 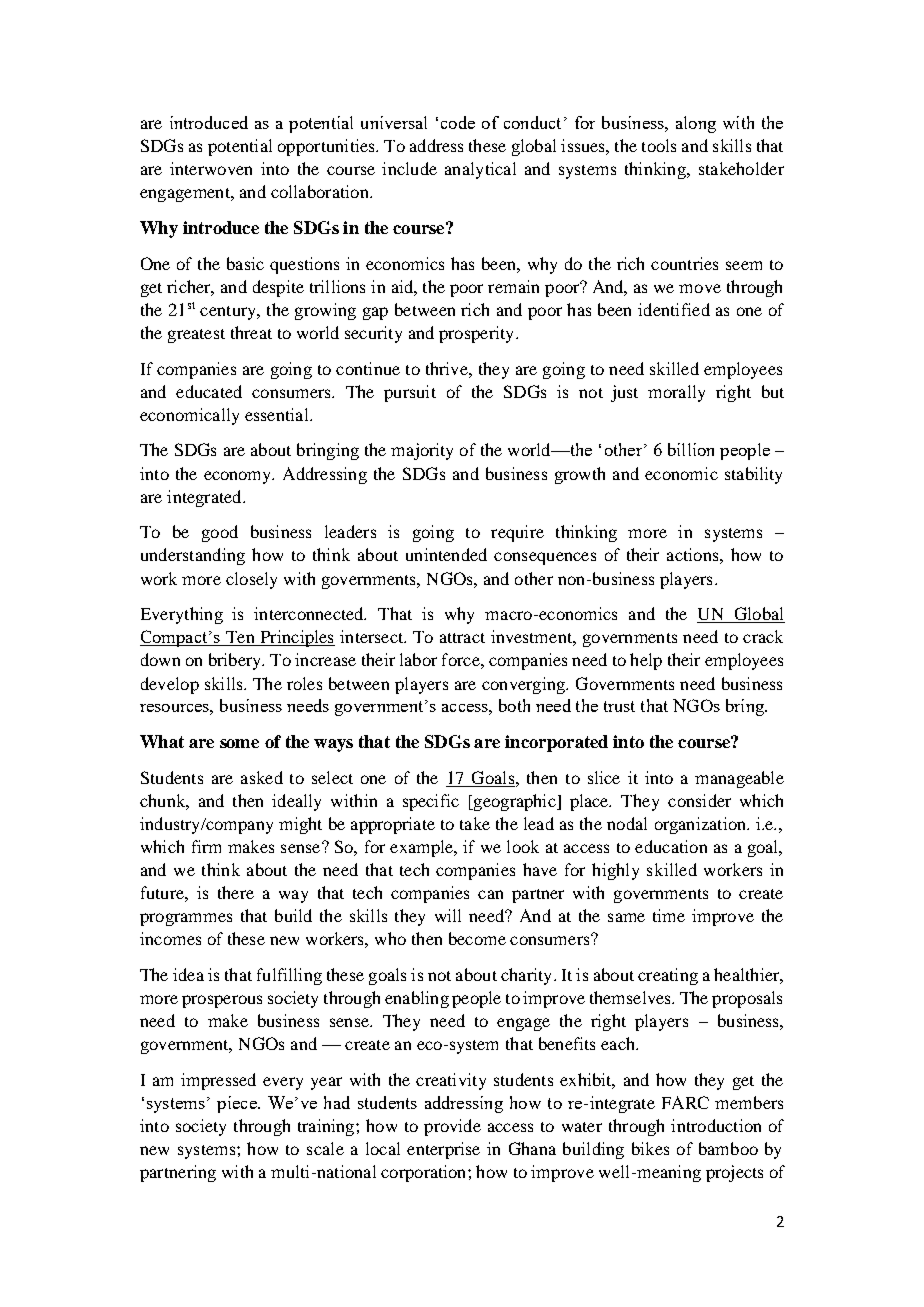 I want to click on attract, so click(x=462, y=638).
